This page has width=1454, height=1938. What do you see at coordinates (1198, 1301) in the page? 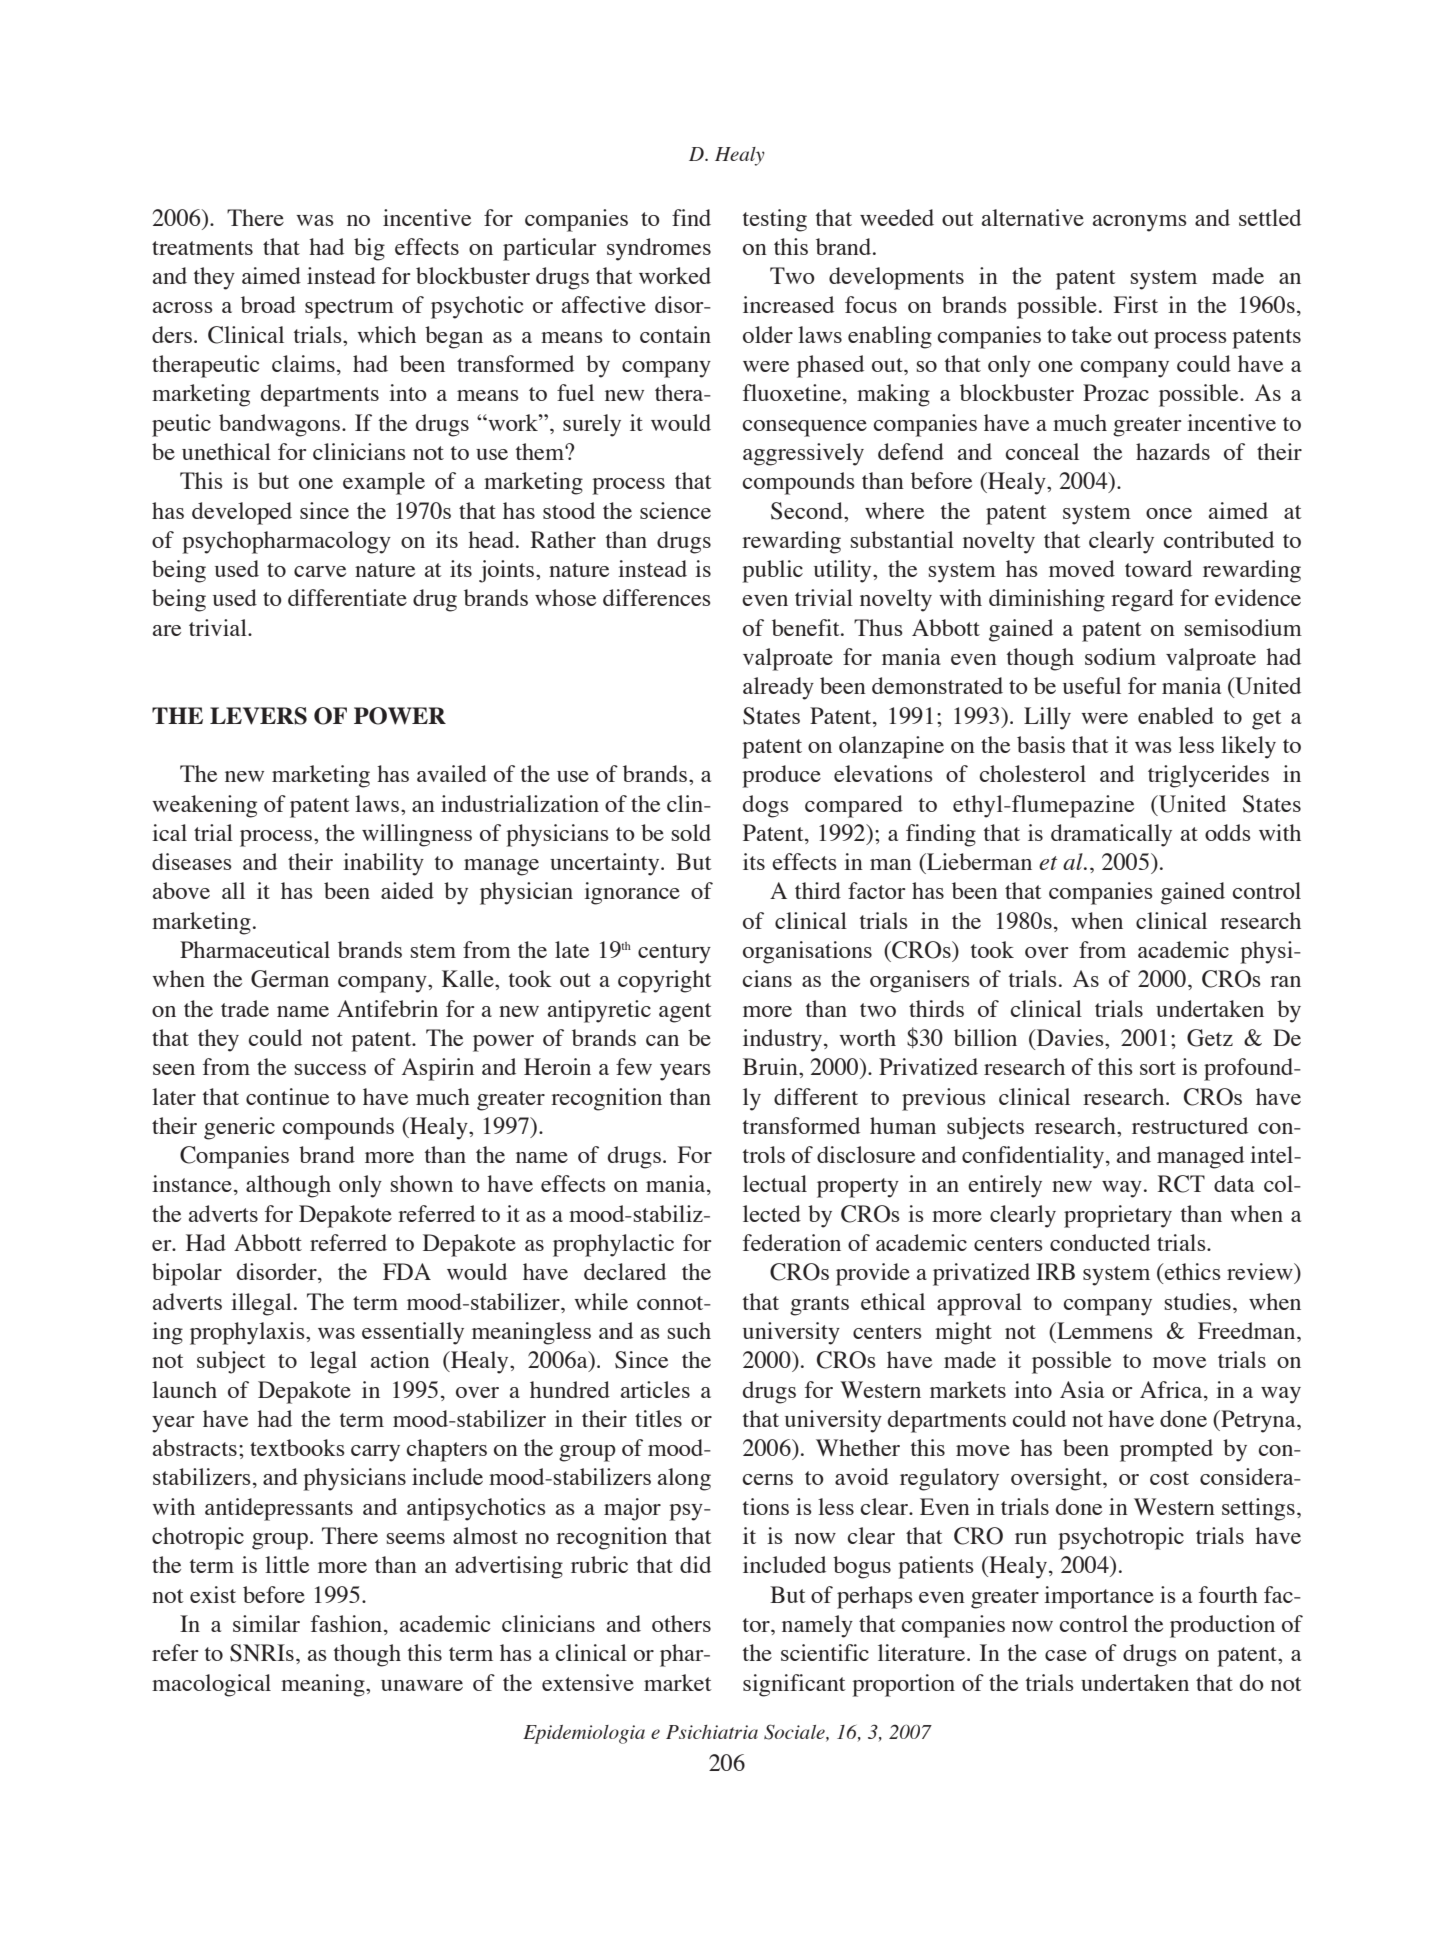
I see `studies` at bounding box center [1198, 1301].
